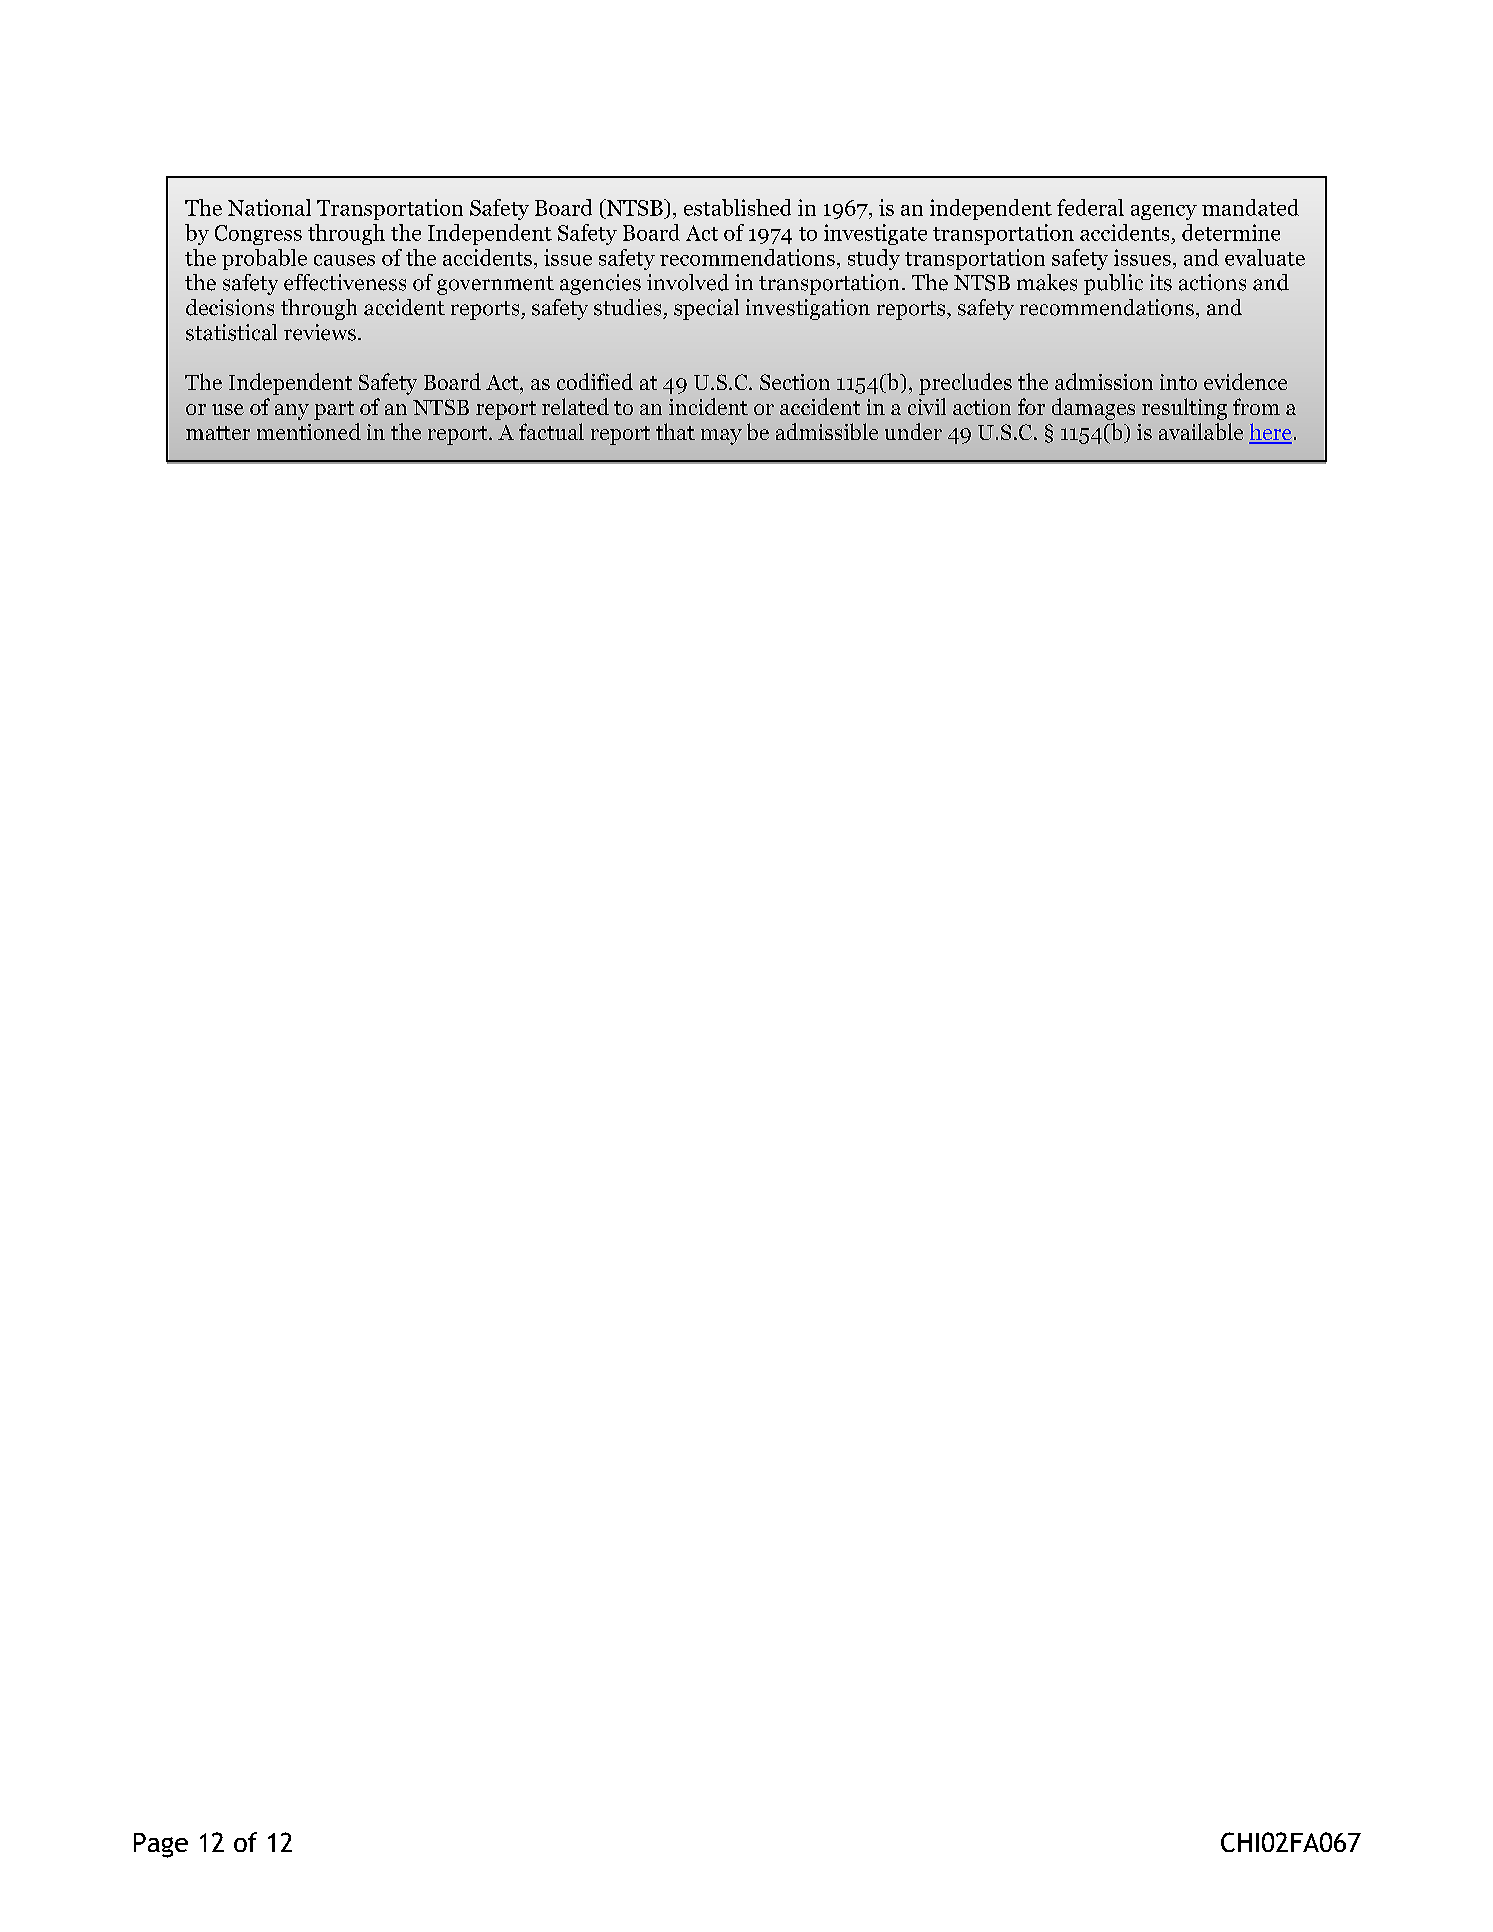  Describe the element at coordinates (721, 437) in the image. I see `may` at that location.
